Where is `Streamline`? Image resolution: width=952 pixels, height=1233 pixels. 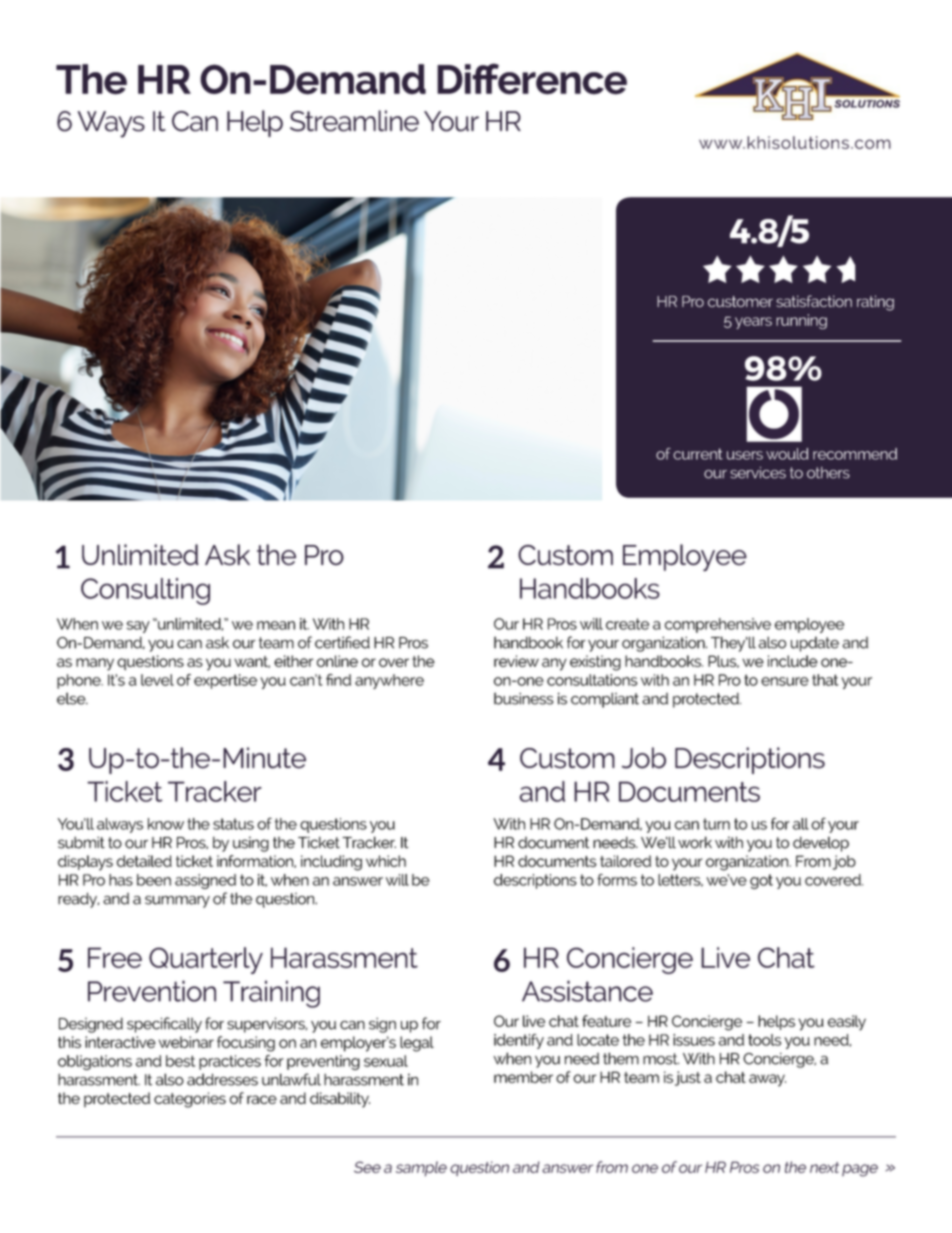
Streamline is located at coordinates (354, 121).
